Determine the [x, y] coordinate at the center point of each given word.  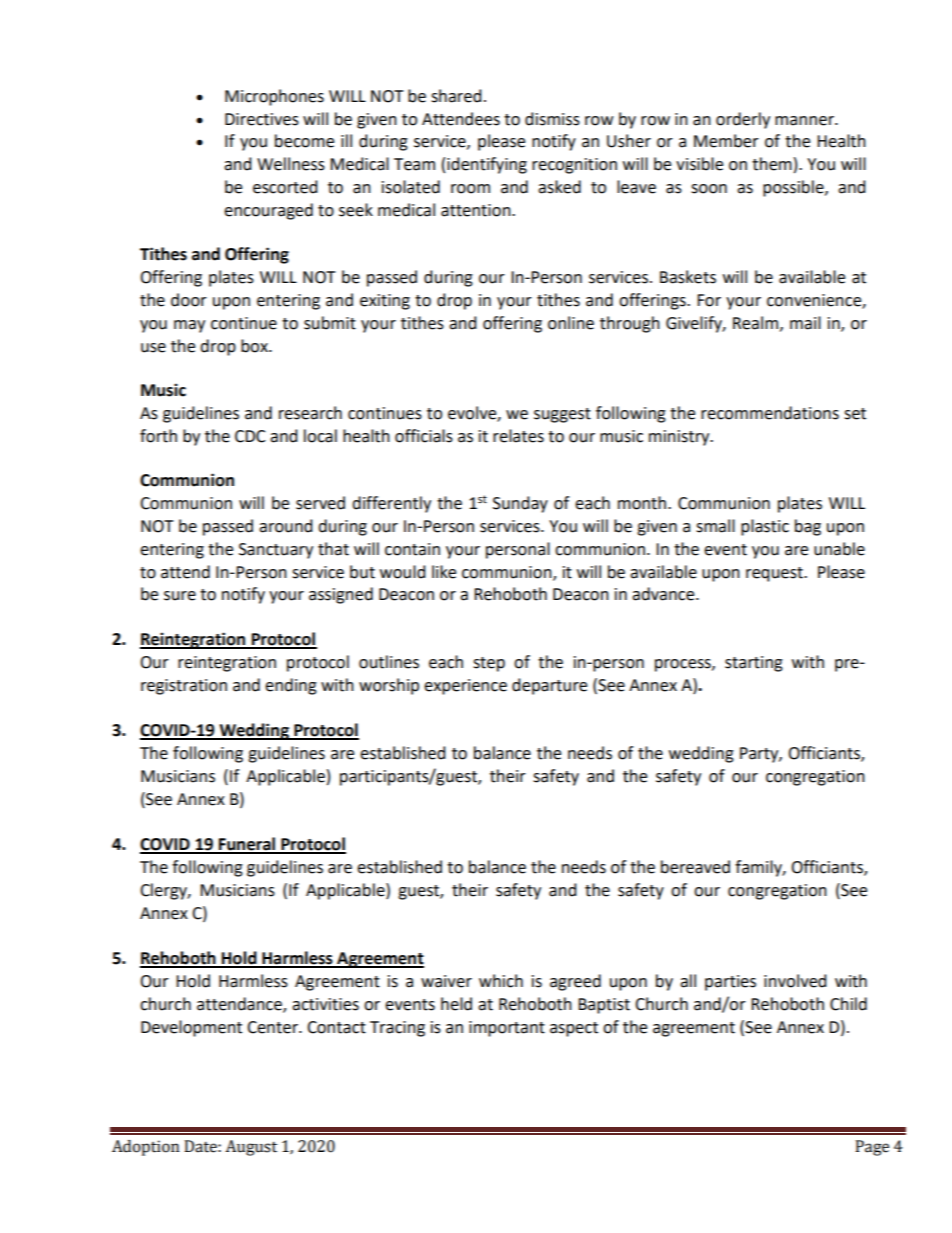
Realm [757, 323]
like [444, 572]
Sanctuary [276, 551]
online [571, 323]
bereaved [695, 867]
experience [465, 687]
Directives [262, 119]
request [775, 574]
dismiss [552, 119]
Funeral [247, 845]
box [255, 346]
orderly [743, 120]
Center [273, 1027]
